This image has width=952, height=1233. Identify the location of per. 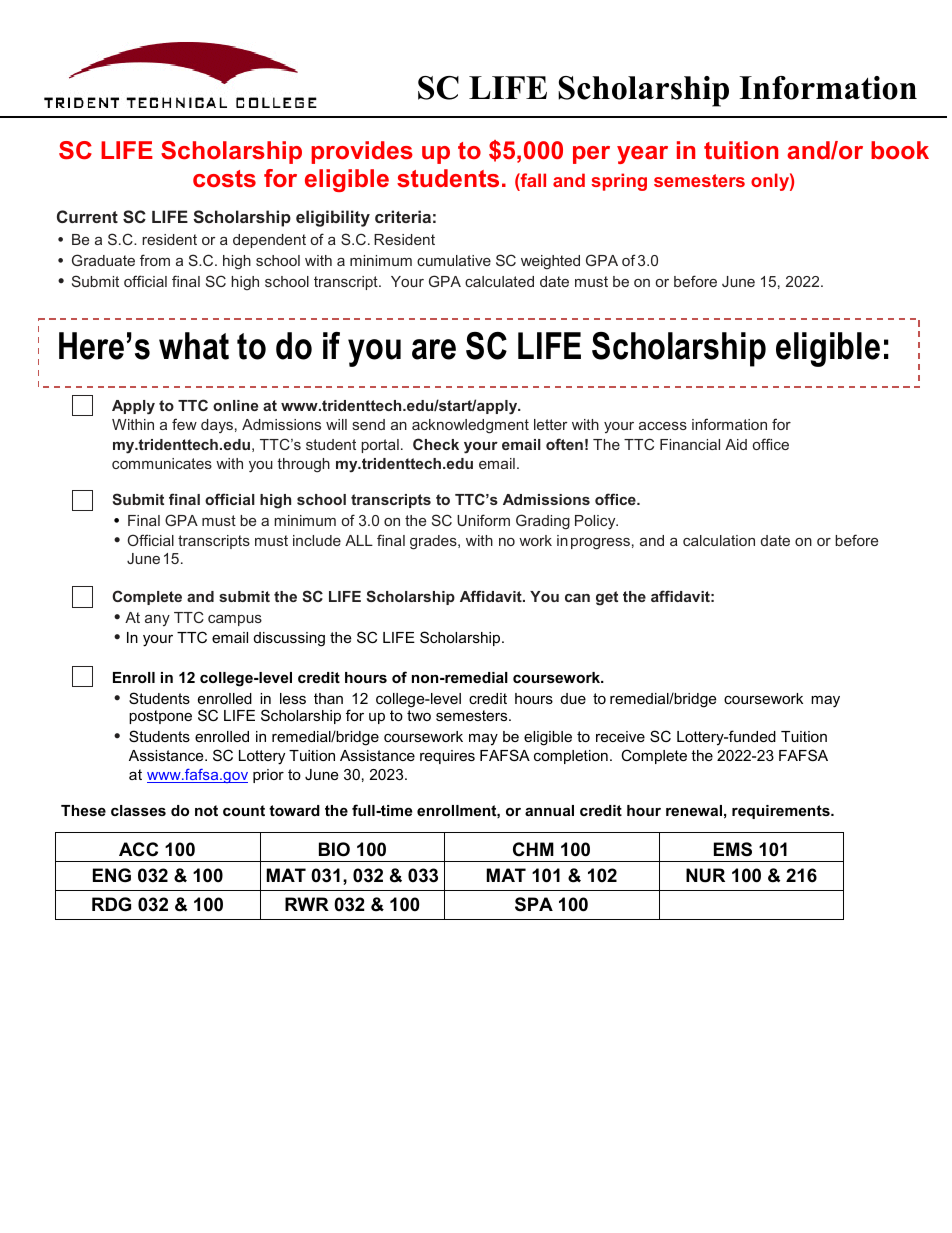
(591, 155).
